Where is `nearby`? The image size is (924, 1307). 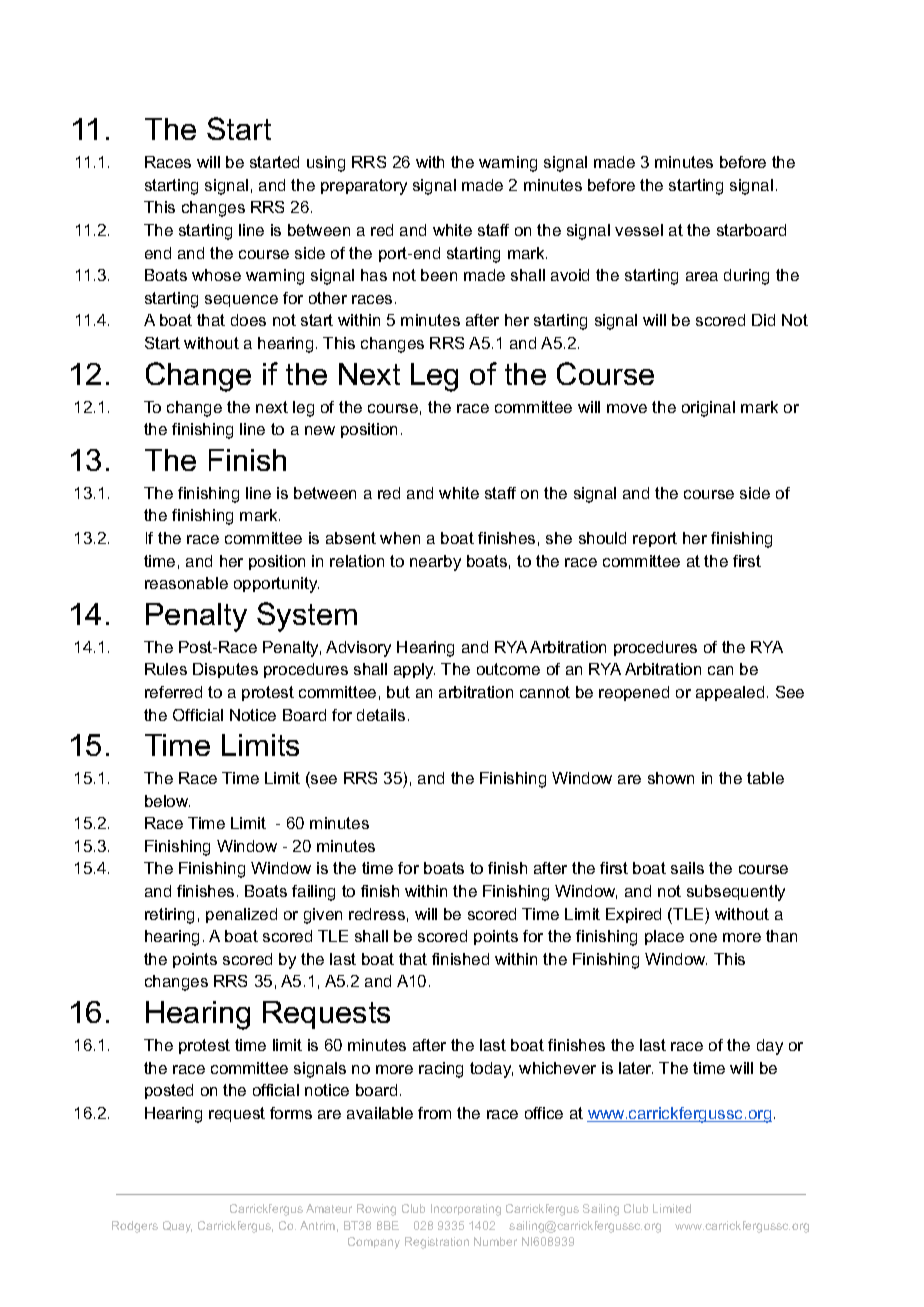 nearby is located at coordinates (435, 563).
